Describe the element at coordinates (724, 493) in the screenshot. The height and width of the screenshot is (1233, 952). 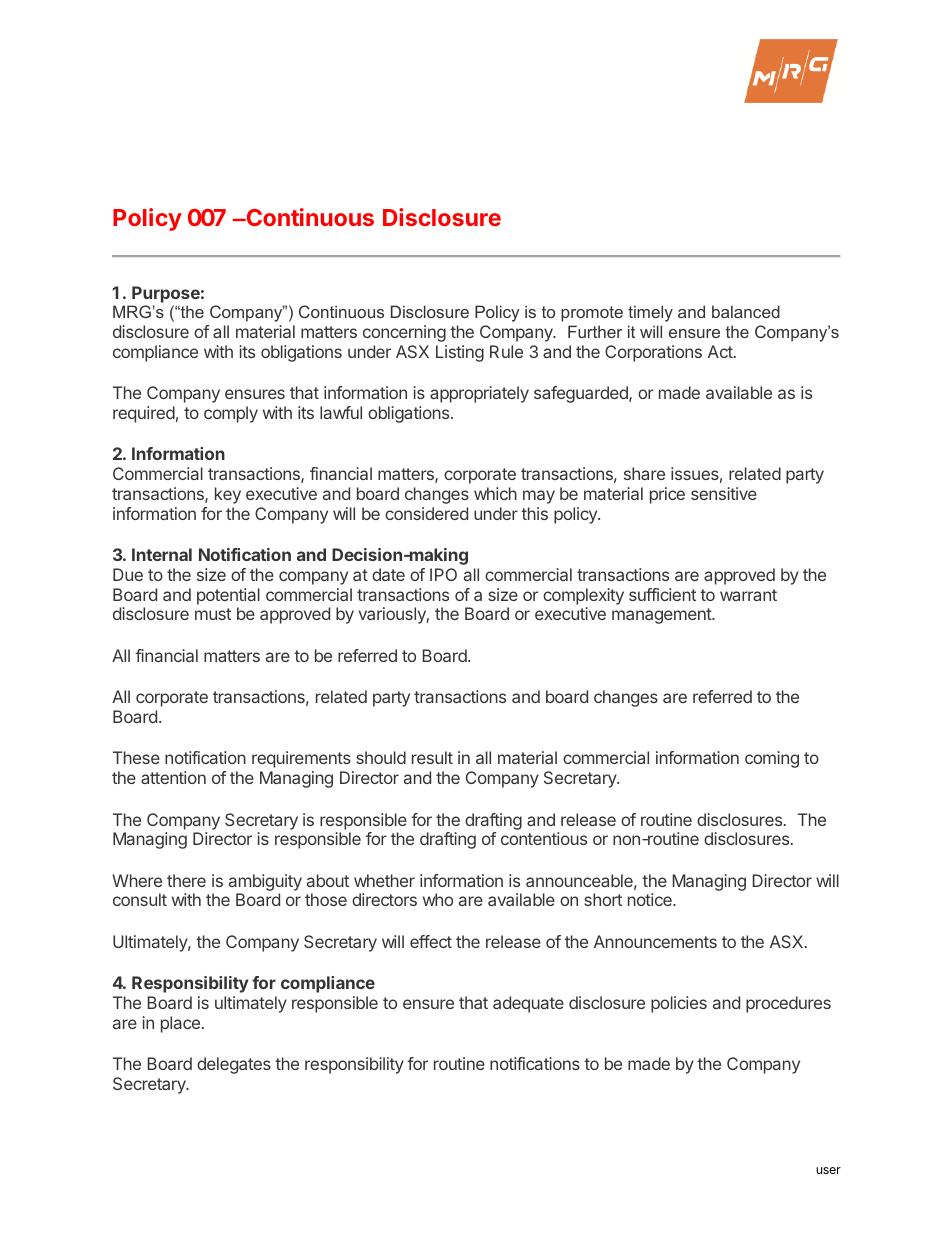
I see `sensitive` at that location.
